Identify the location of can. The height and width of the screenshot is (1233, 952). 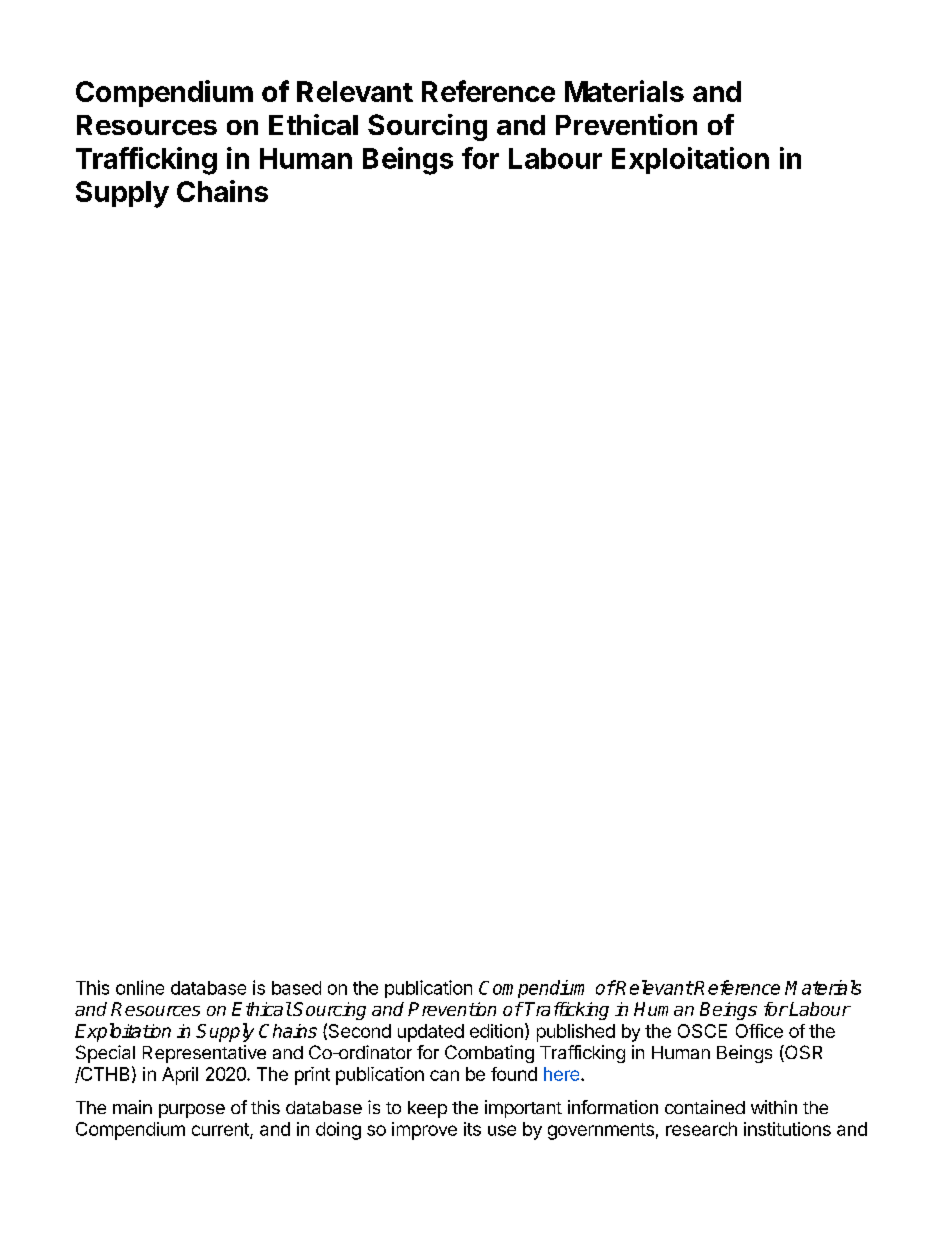
(444, 1075).
